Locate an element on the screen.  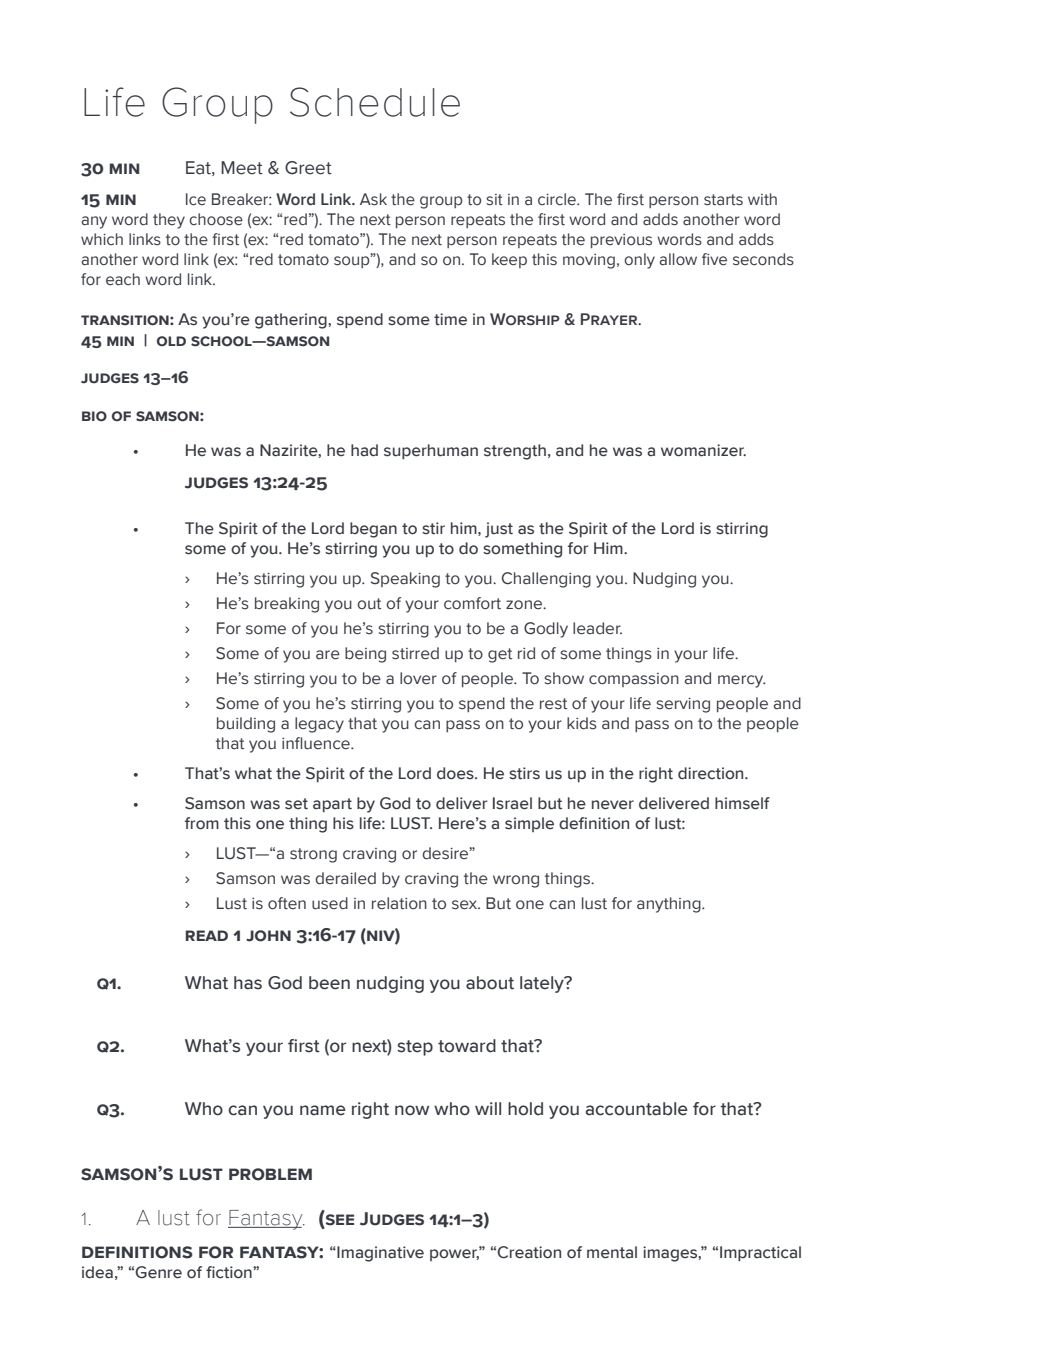
Schedule is located at coordinates (375, 102).
